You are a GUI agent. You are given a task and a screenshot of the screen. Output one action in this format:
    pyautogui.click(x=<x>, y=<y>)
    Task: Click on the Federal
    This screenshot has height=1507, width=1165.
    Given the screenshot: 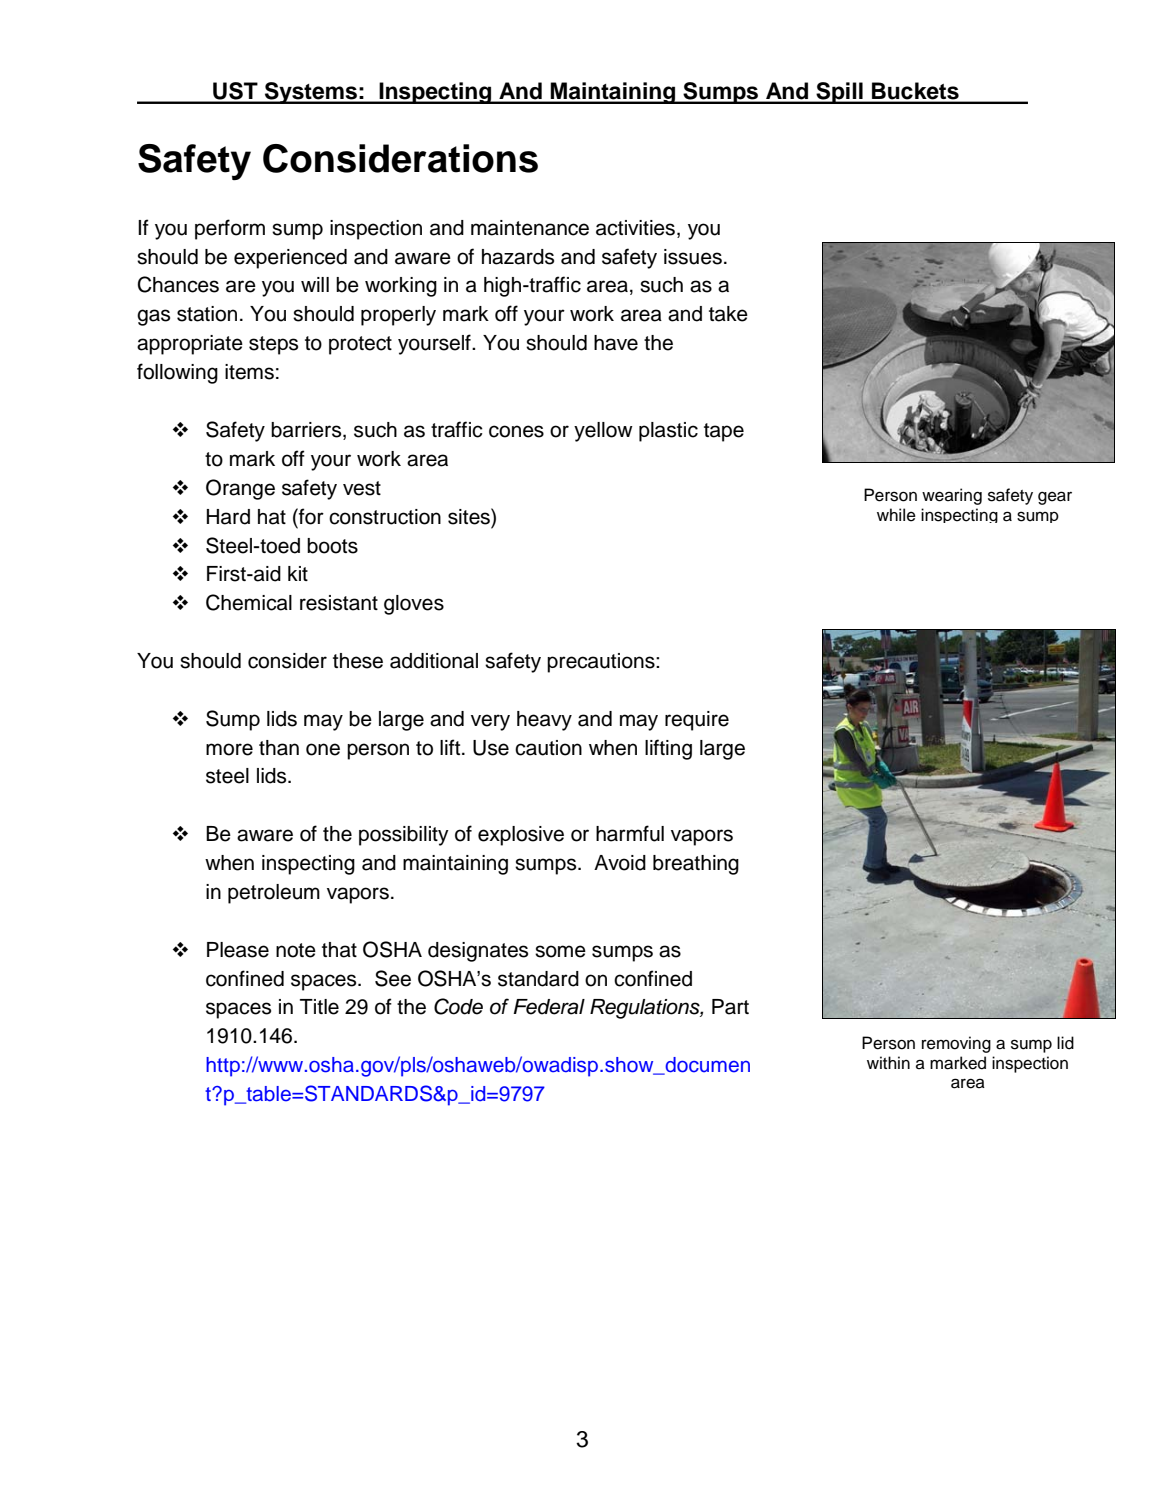 What is the action you would take?
    pyautogui.click(x=549, y=1007)
